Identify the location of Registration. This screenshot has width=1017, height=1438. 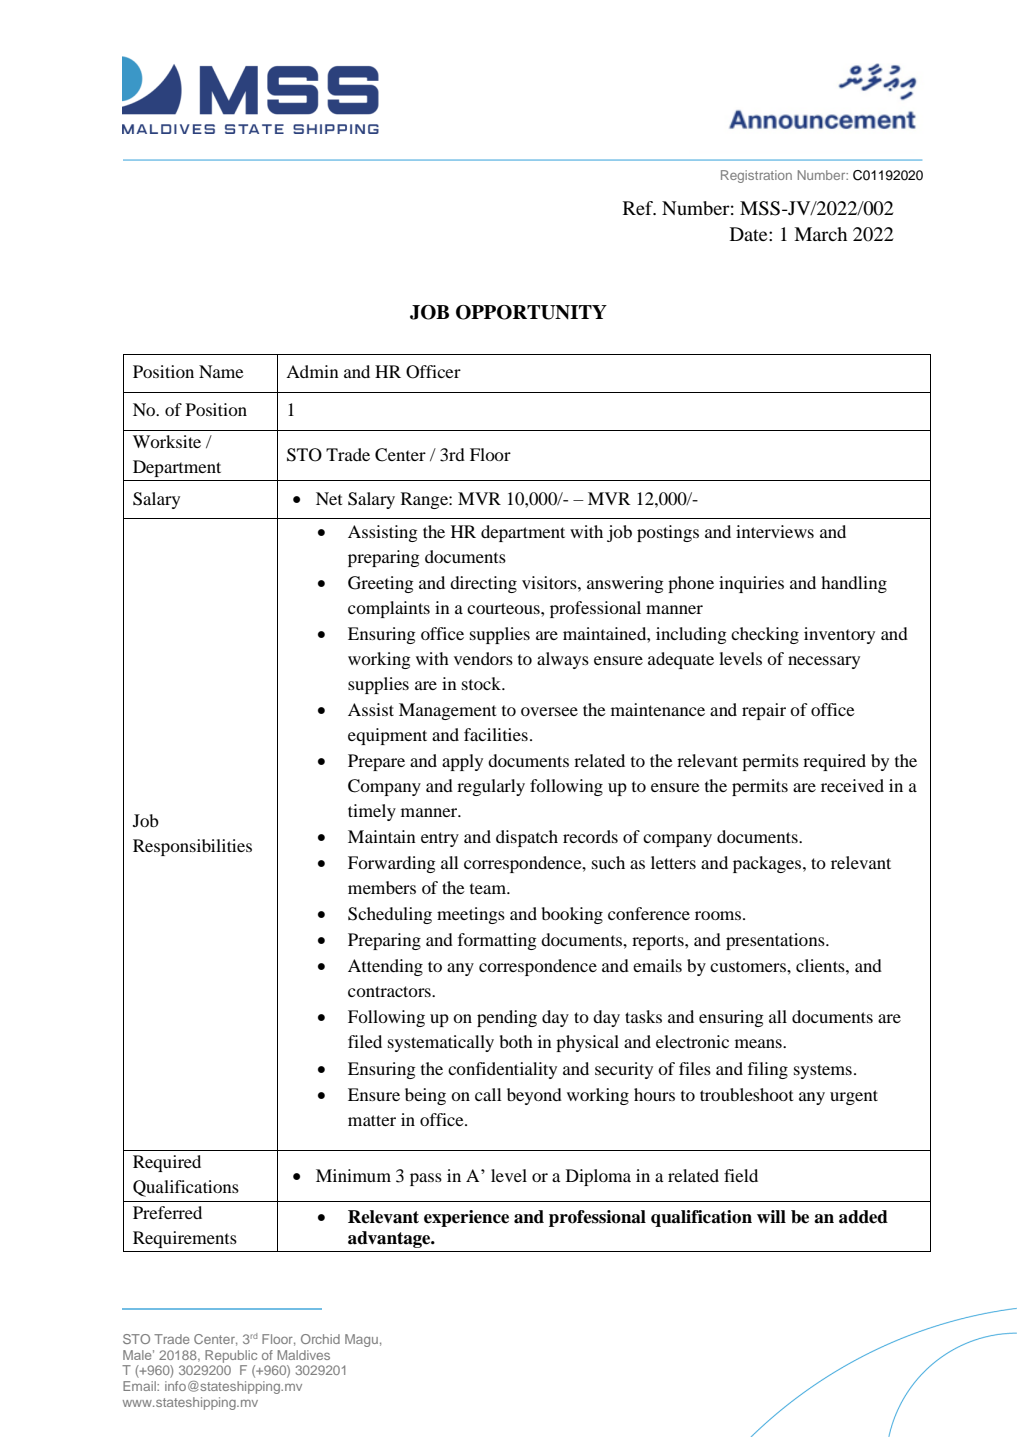
(756, 176).
